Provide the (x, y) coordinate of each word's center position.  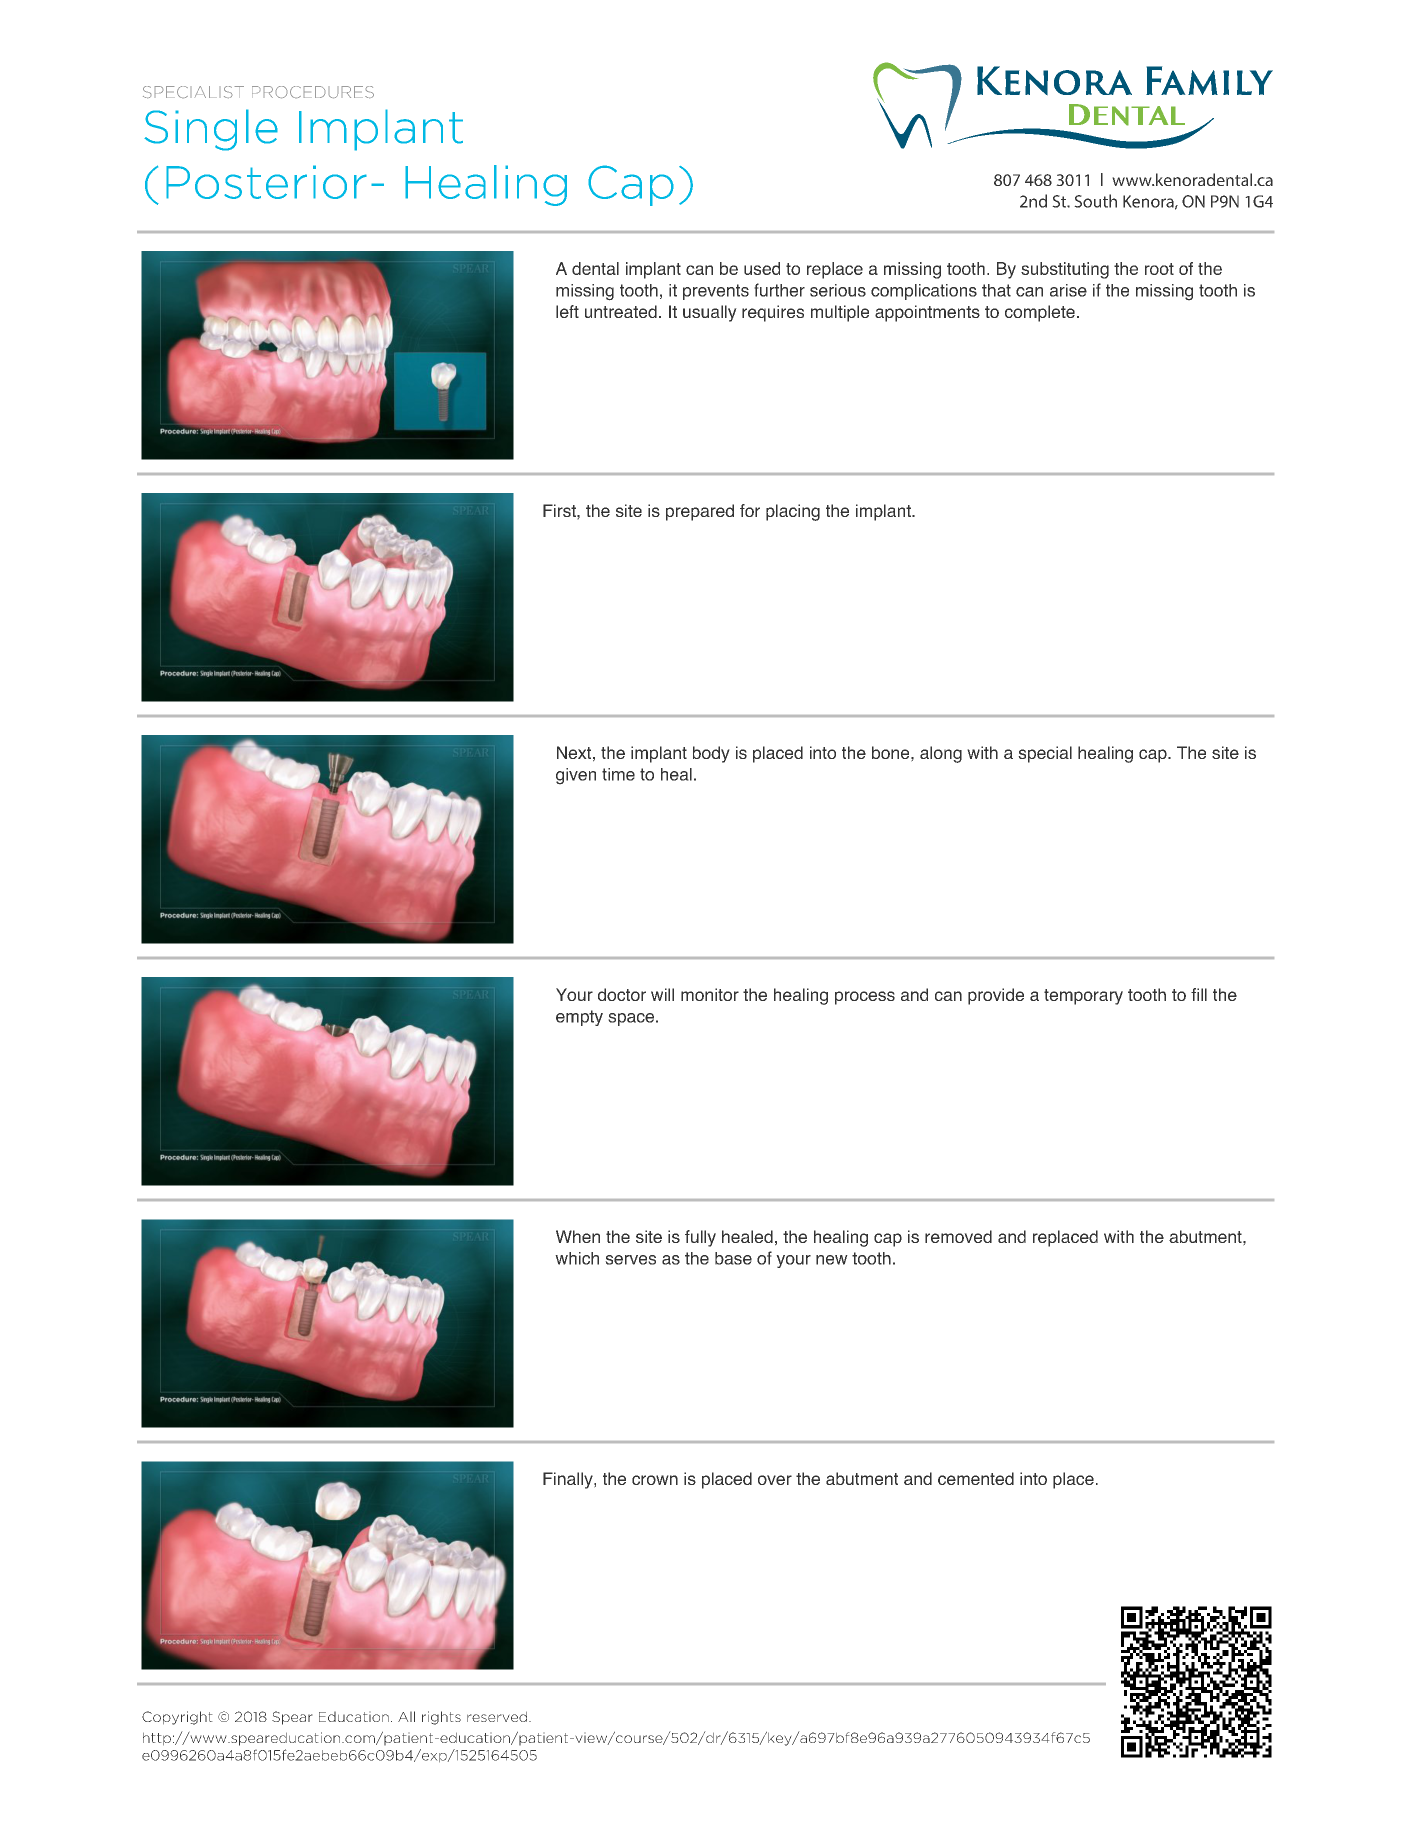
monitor (710, 994)
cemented (976, 1478)
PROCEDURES (313, 92)
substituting (1065, 270)
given (576, 776)
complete (1040, 313)
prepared (700, 512)
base (733, 1258)
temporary (1083, 997)
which (577, 1258)
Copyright (177, 1718)
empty (579, 1018)
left (567, 311)
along (941, 754)
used (762, 268)
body (711, 754)
